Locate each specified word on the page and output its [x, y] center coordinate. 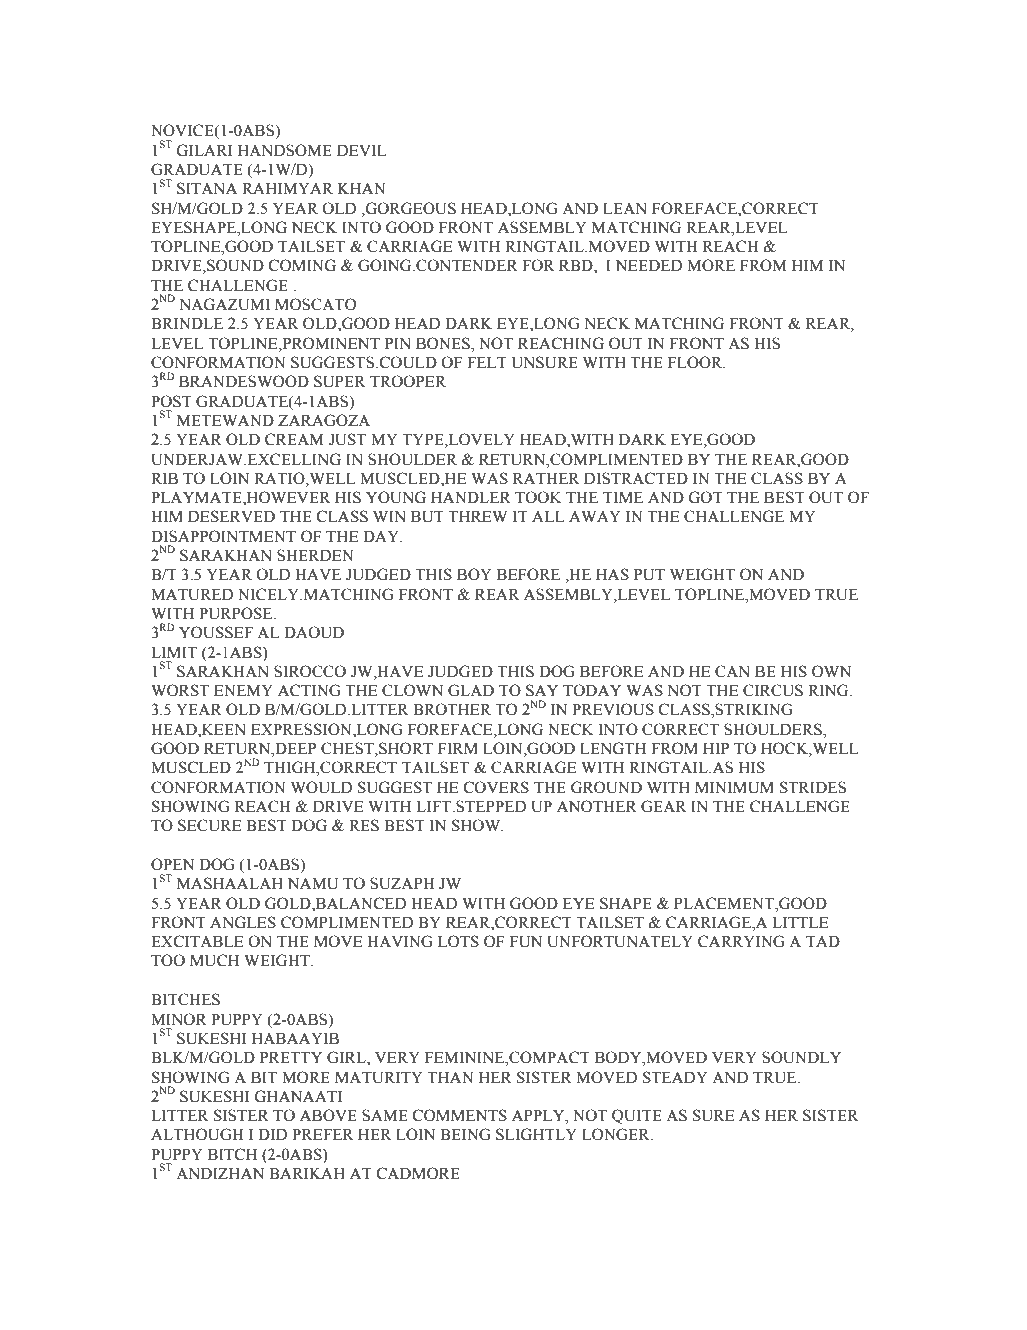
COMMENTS [460, 1115]
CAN [732, 671]
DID [272, 1134]
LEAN [625, 208]
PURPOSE [237, 613]
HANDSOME [285, 150]
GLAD [471, 690]
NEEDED [649, 265]
